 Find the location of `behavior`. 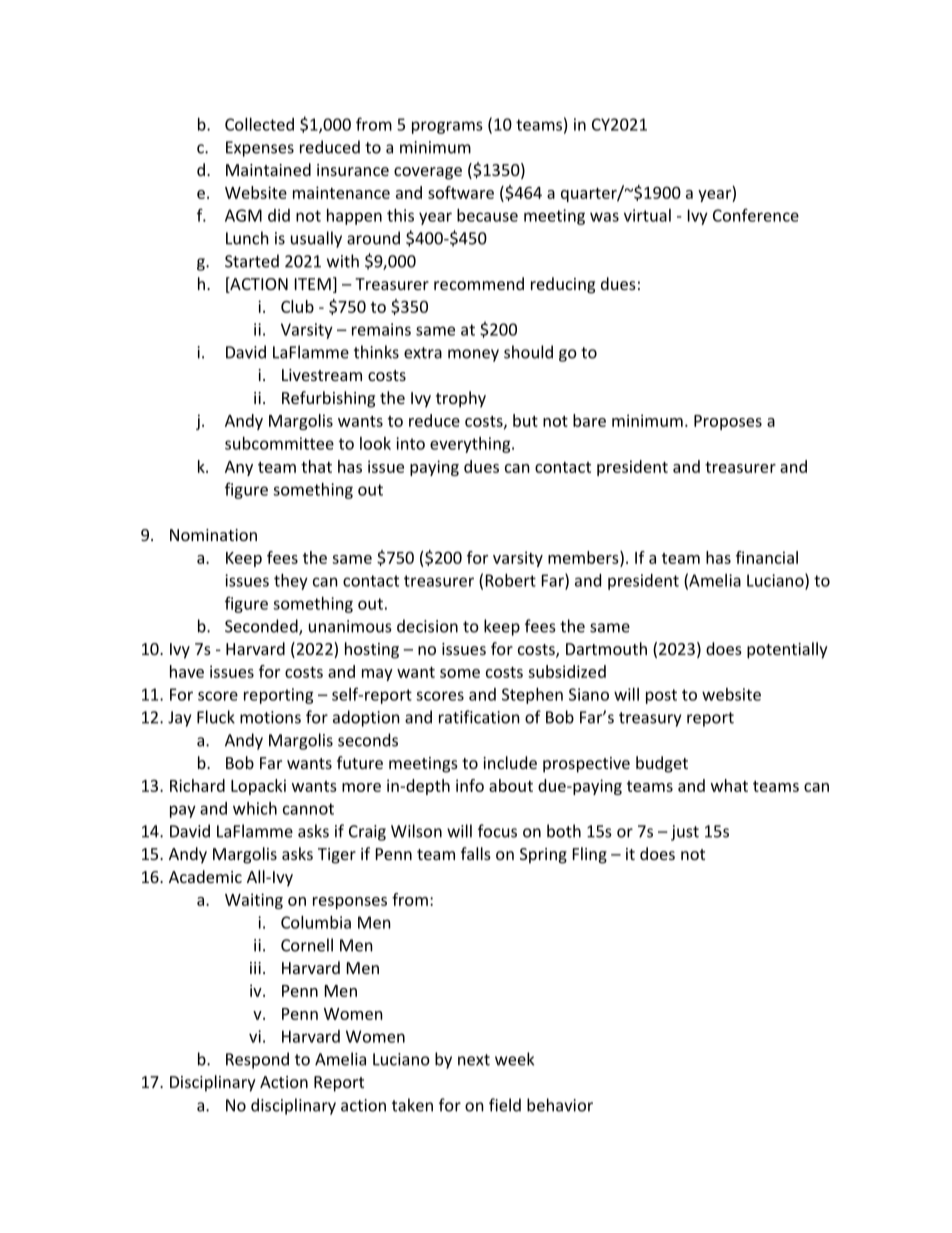

behavior is located at coordinates (560, 1105).
